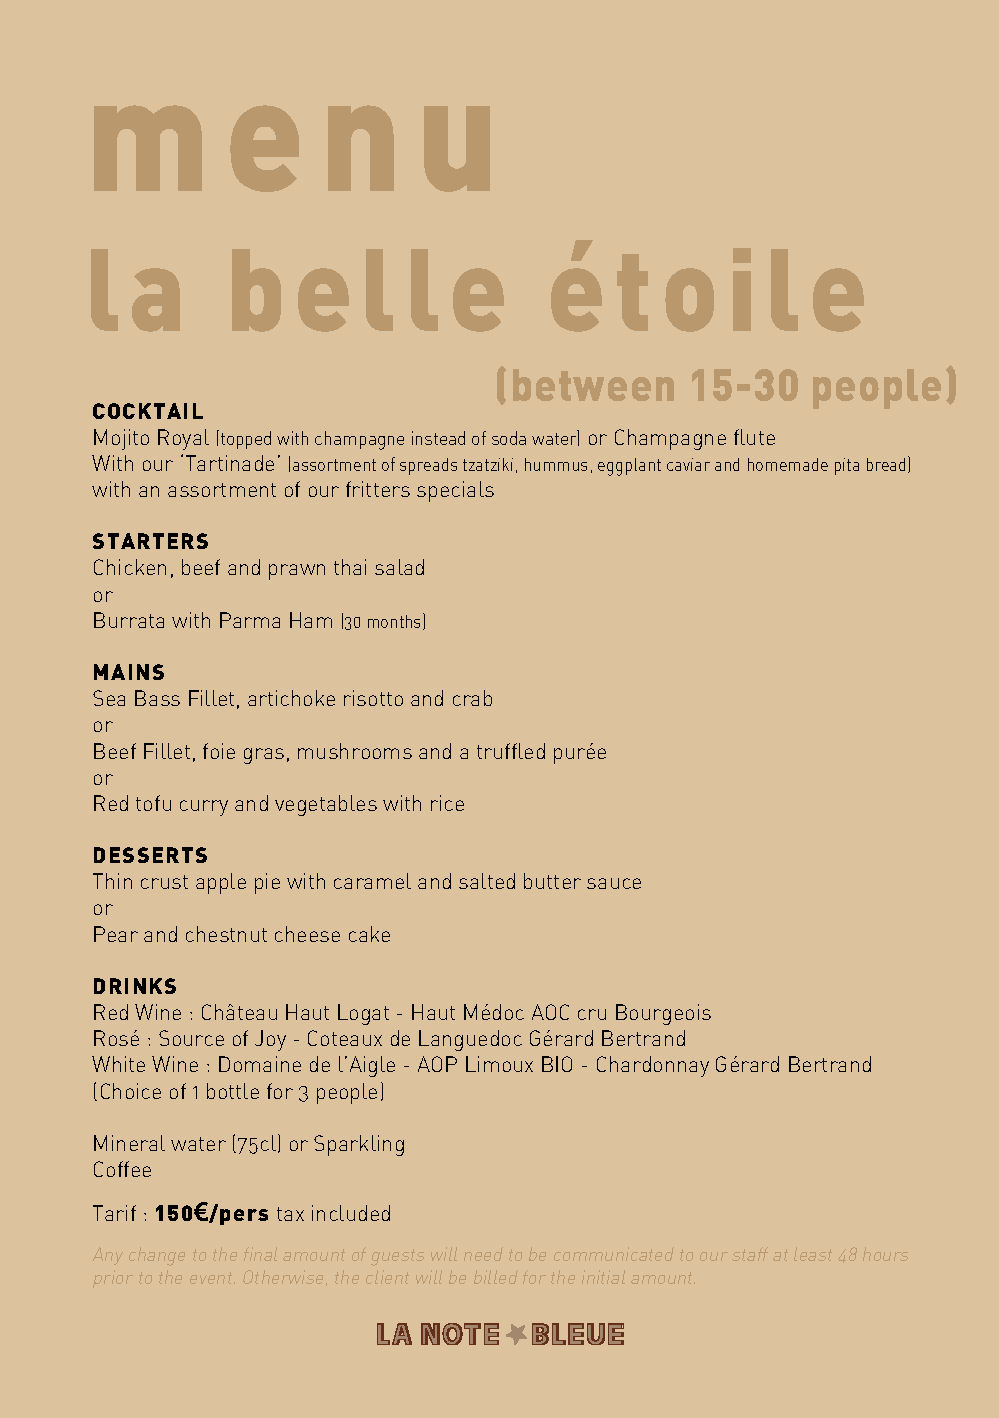 The width and height of the page is (999, 1418). What do you see at coordinates (183, 439) in the page?
I see `Royal` at bounding box center [183, 439].
